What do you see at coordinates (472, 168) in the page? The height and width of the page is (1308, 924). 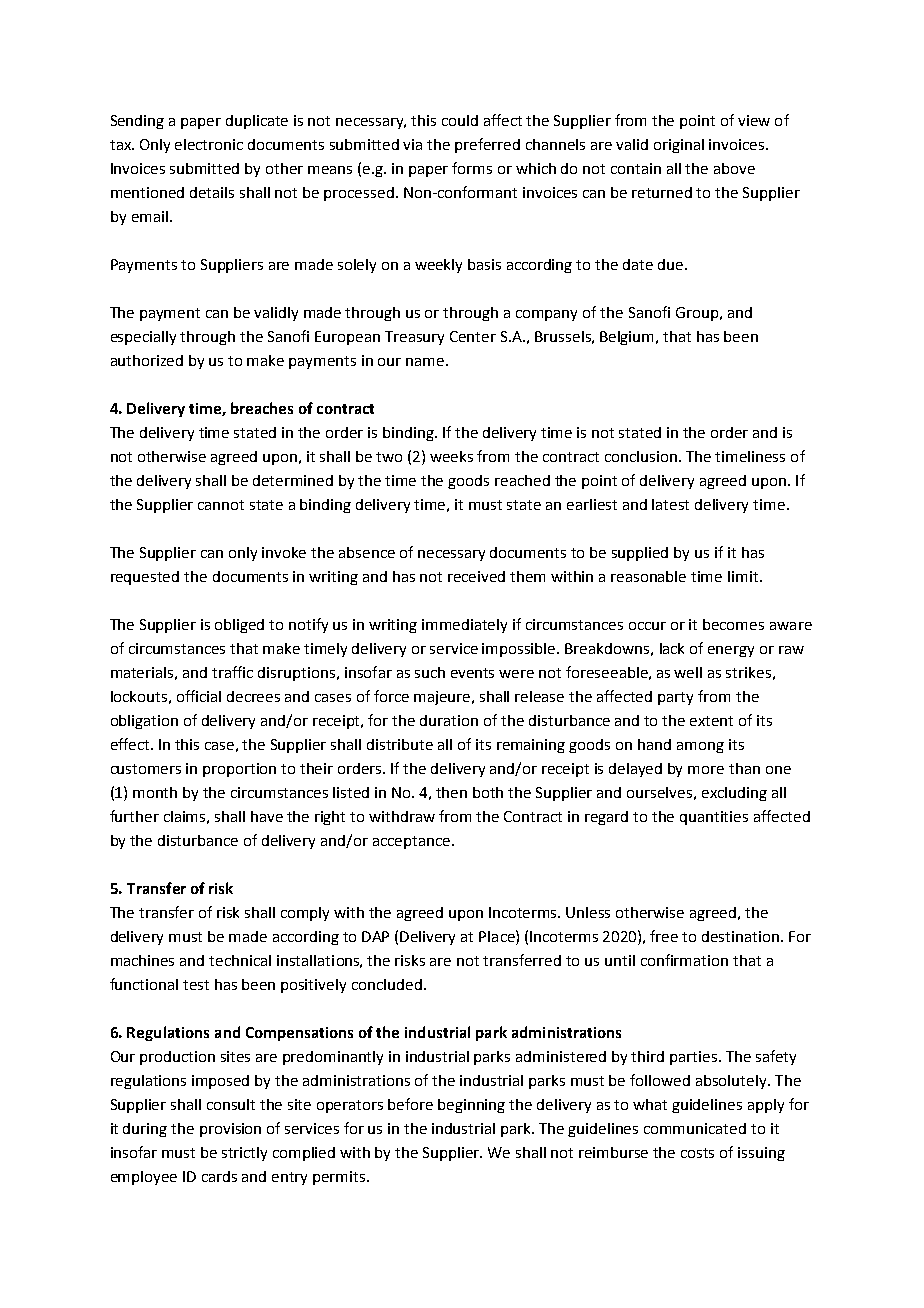 I see `forms` at bounding box center [472, 168].
